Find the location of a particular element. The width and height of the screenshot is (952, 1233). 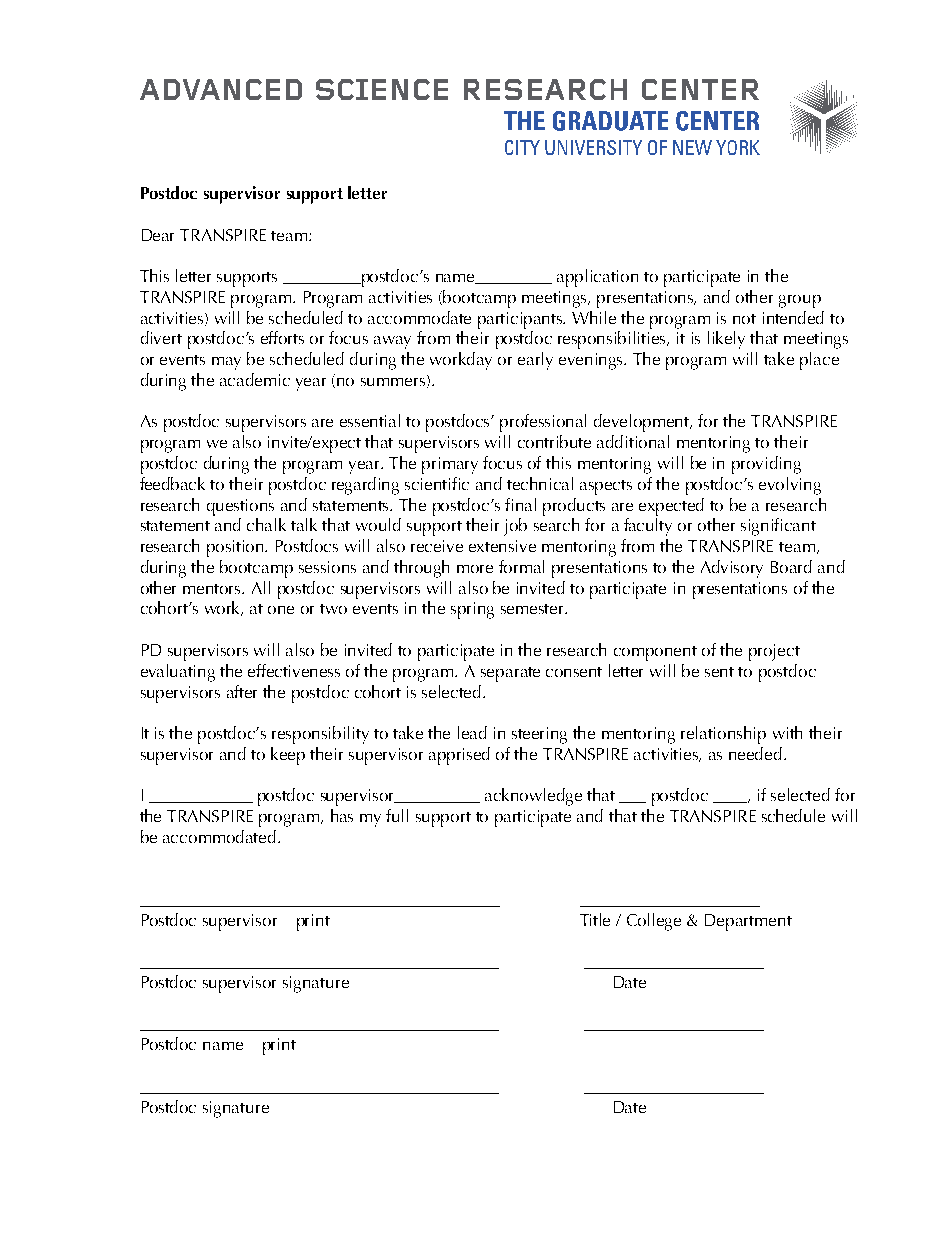

after is located at coordinates (242, 691).
